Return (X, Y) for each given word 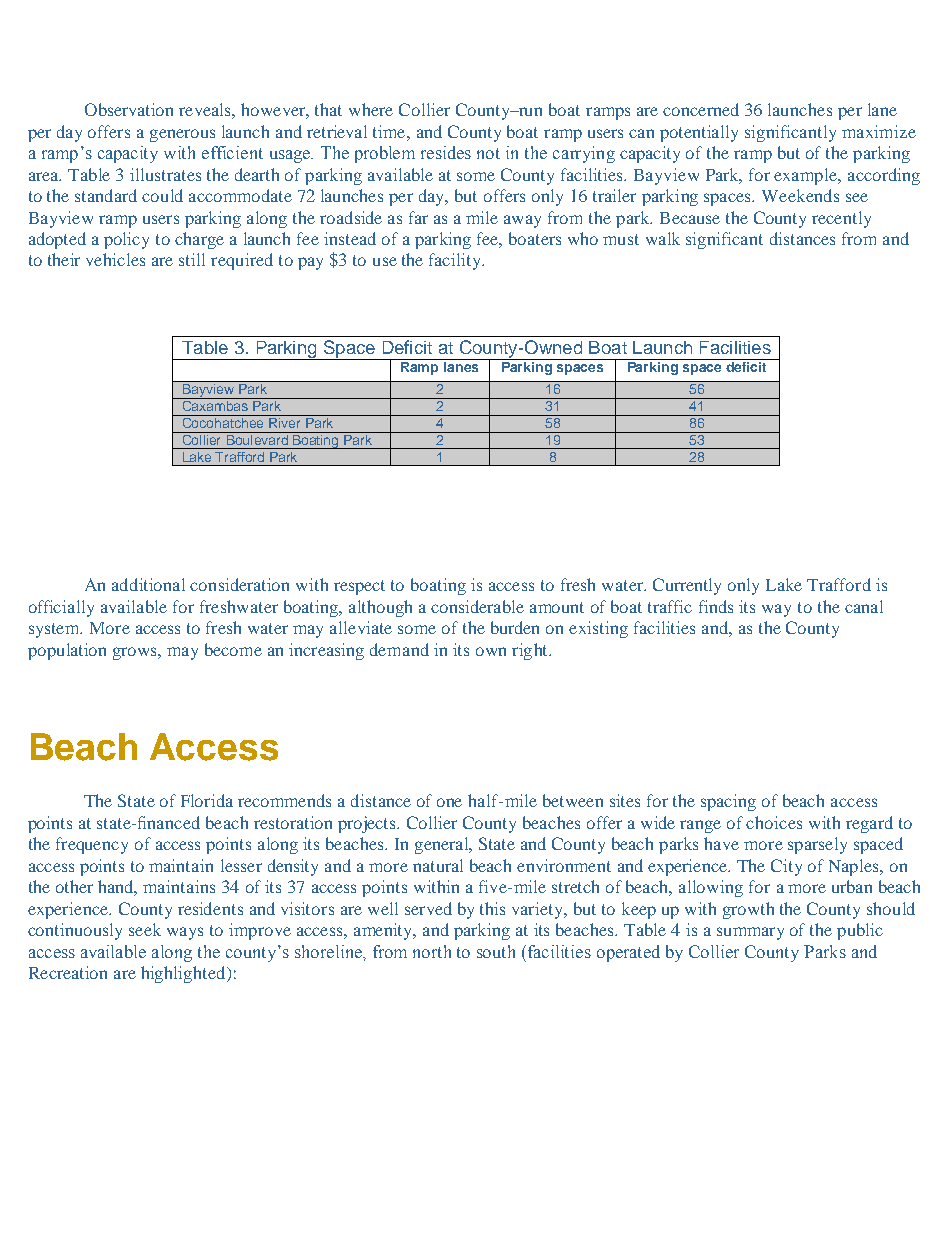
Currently (687, 586)
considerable (477, 606)
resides (446, 152)
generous (182, 135)
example (807, 176)
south (496, 951)
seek (145, 929)
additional (148, 584)
